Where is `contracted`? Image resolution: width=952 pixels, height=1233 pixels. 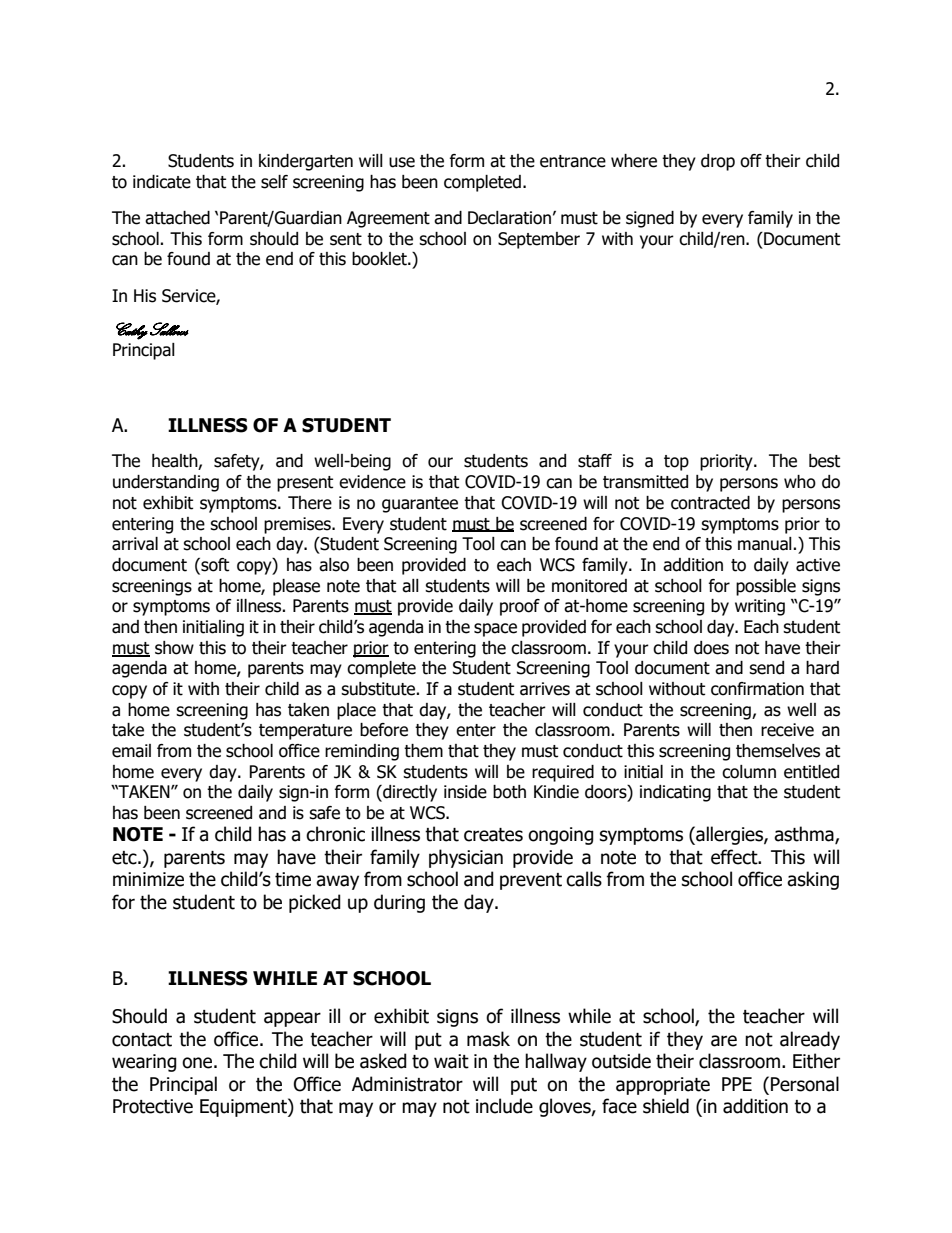
contracted is located at coordinates (710, 503).
